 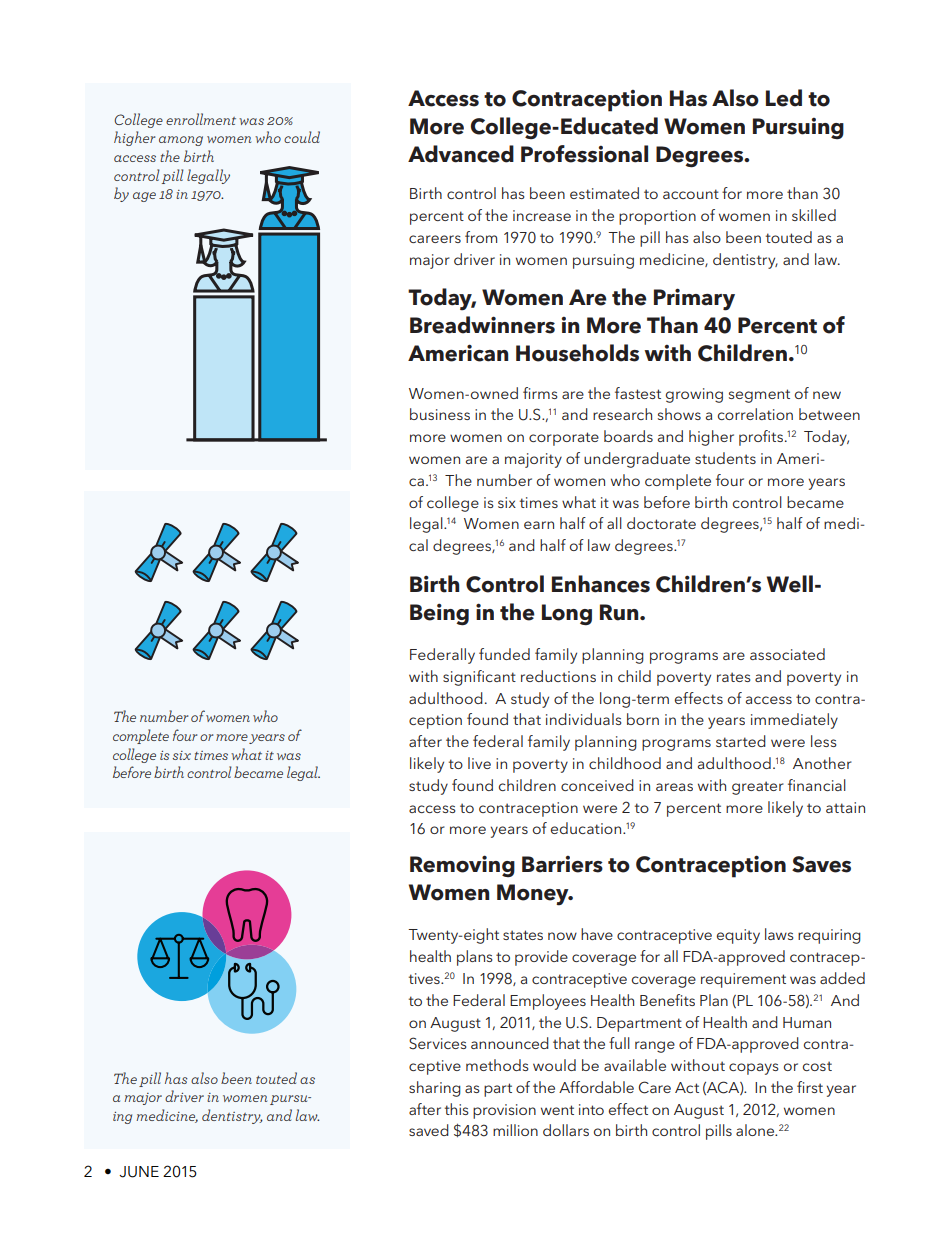 I want to click on account, so click(x=691, y=194).
